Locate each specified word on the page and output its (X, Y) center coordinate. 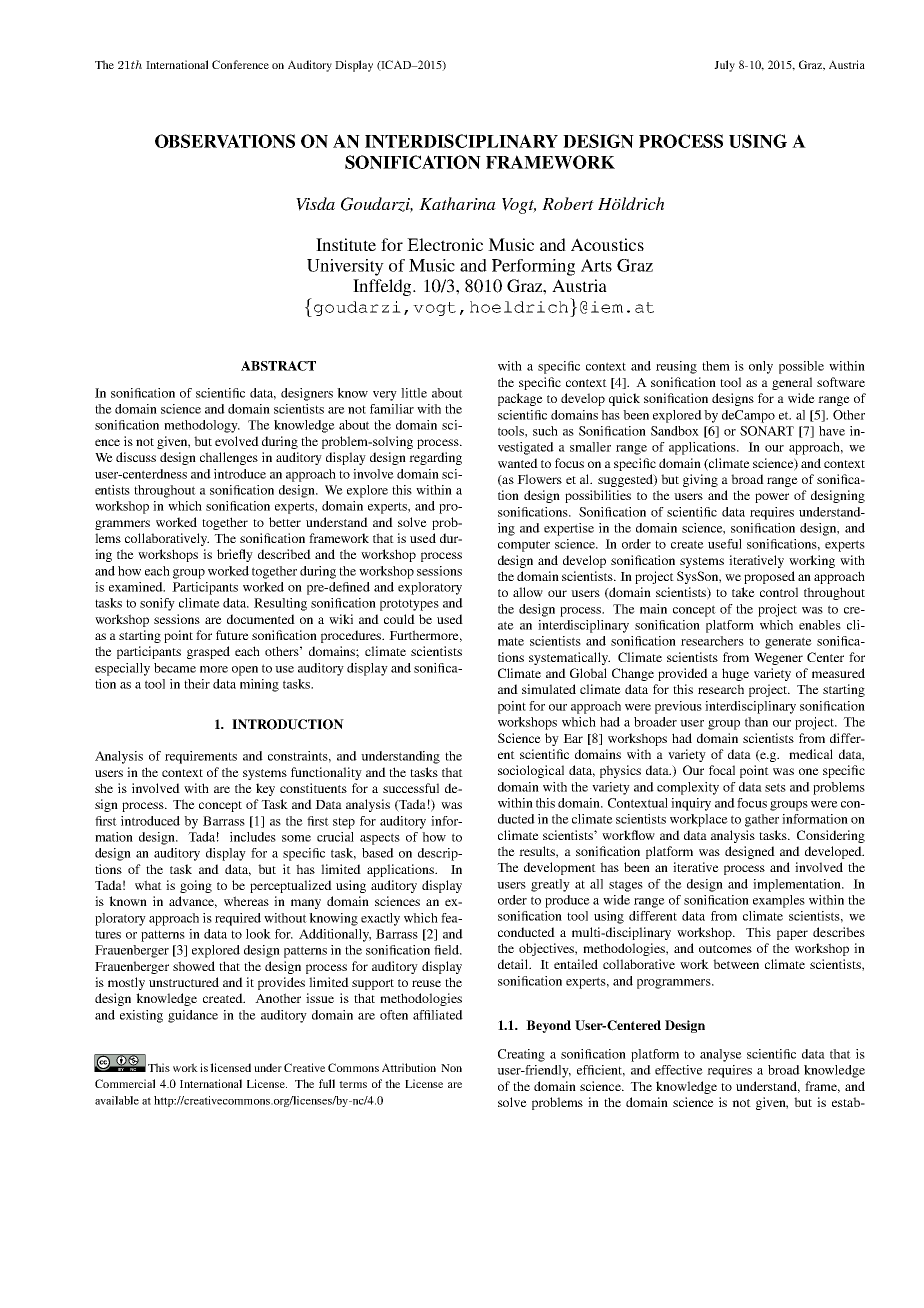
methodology (202, 426)
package (520, 399)
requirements (201, 757)
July (724, 66)
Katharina (457, 203)
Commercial (125, 1083)
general (792, 383)
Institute (346, 244)
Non (451, 1068)
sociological (531, 771)
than (756, 722)
